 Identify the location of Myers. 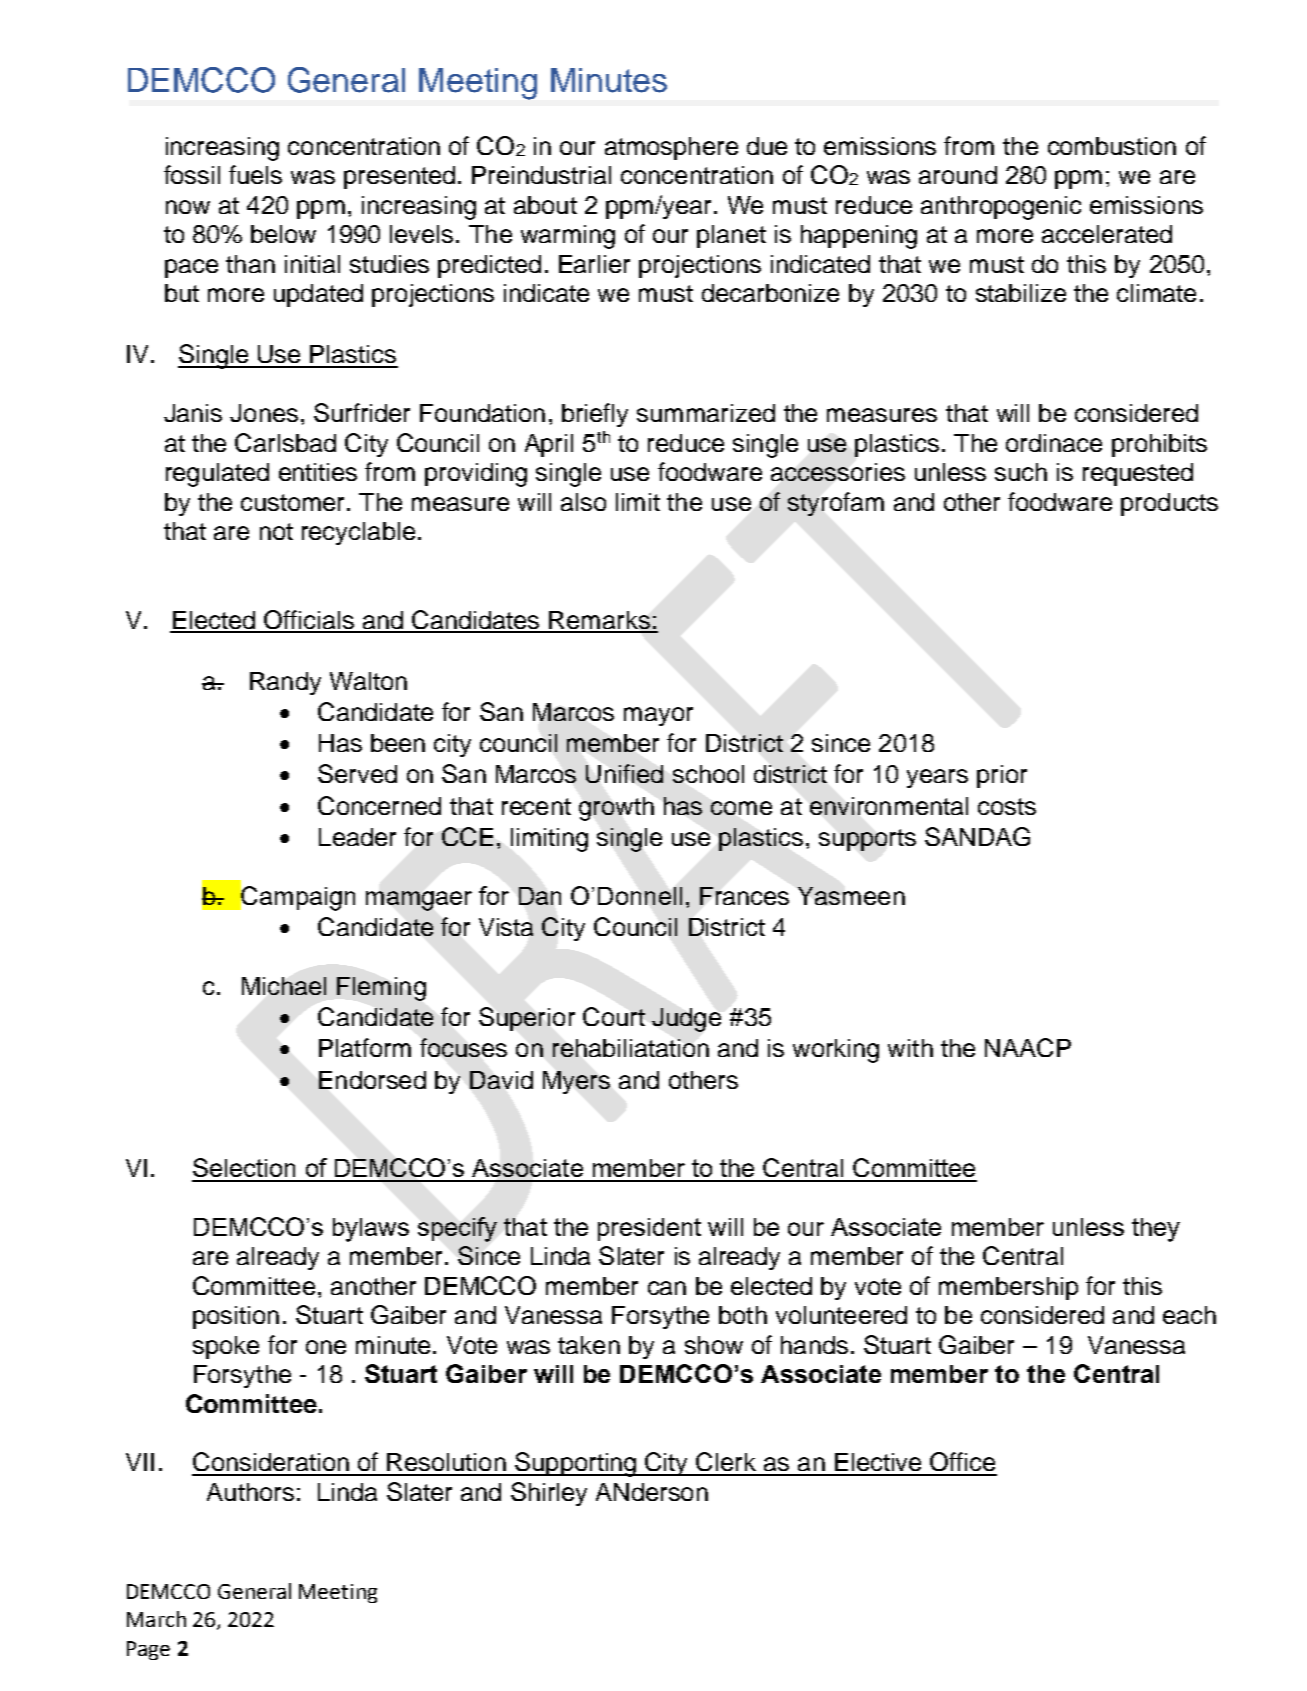
(576, 1082).
